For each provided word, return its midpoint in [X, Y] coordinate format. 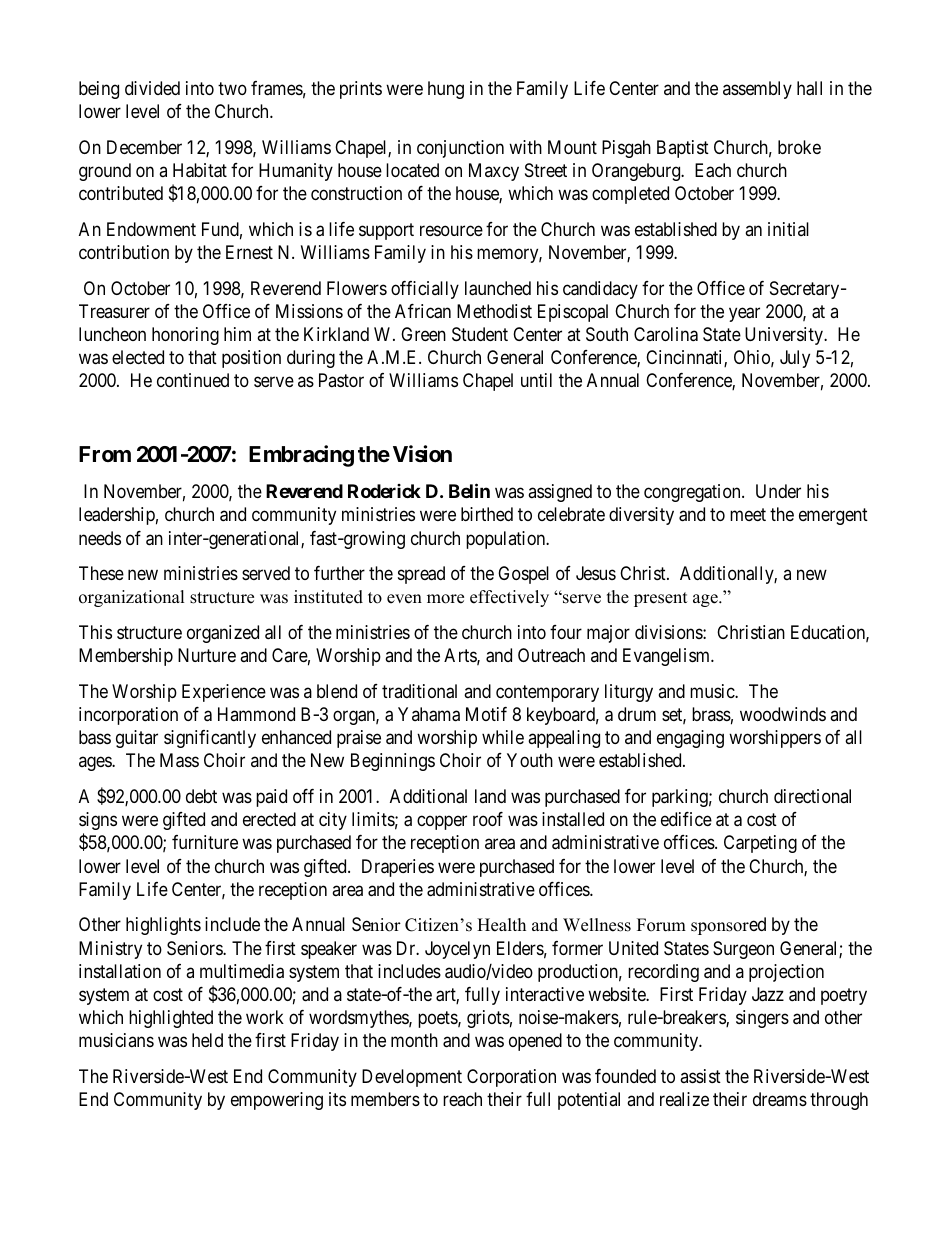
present [661, 599]
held [207, 1040]
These [101, 573]
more [445, 599]
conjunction [460, 149]
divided [152, 88]
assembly [757, 90]
